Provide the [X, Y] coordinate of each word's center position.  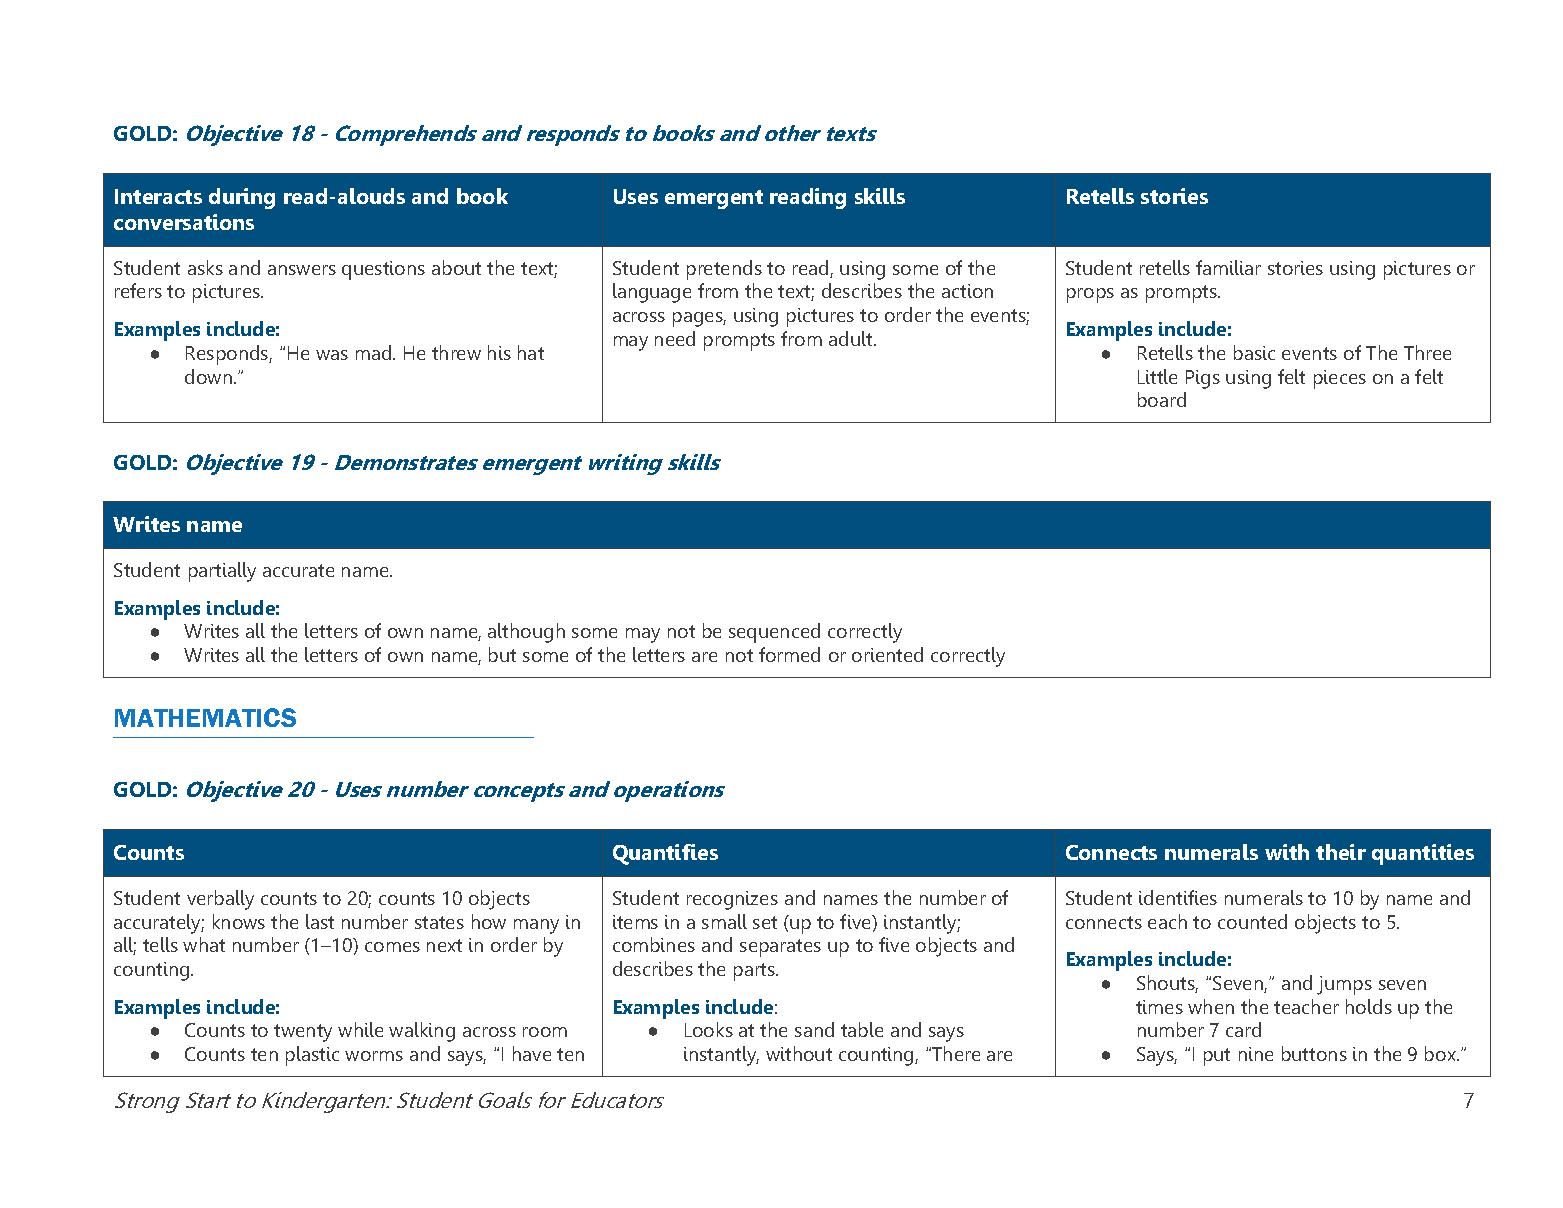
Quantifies [665, 854]
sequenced [774, 633]
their [1341, 852]
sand [814, 1029]
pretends [724, 270]
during [242, 198]
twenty [303, 1033]
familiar [1228, 267]
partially [222, 572]
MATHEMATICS [205, 717]
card [1243, 1029]
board [1162, 399]
